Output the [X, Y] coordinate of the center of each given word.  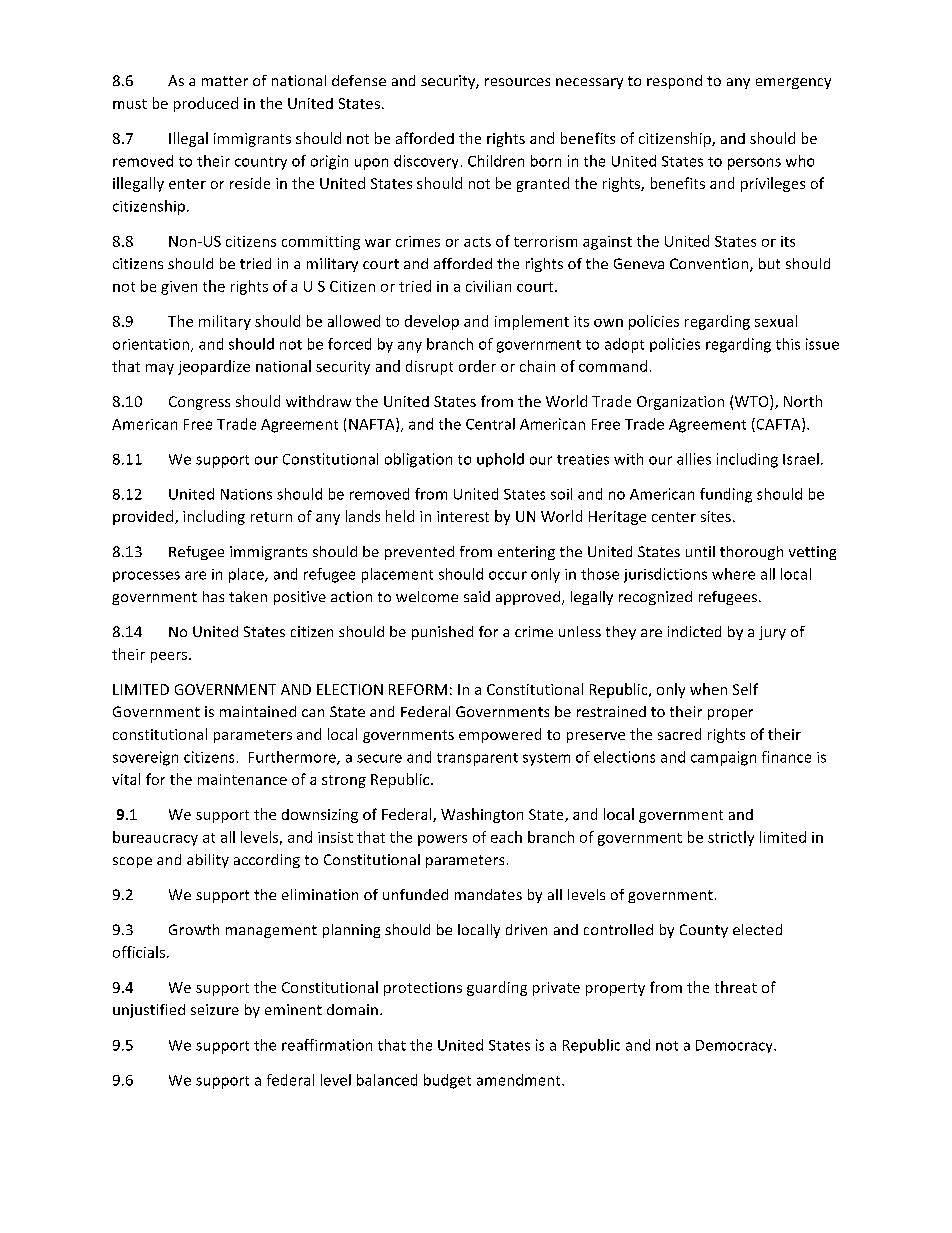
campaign [723, 758]
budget [447, 1081]
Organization [680, 403]
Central [490, 424]
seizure [215, 1009]
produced [206, 104]
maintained [258, 711]
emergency [793, 83]
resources [517, 82]
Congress [199, 403]
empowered [500, 735]
